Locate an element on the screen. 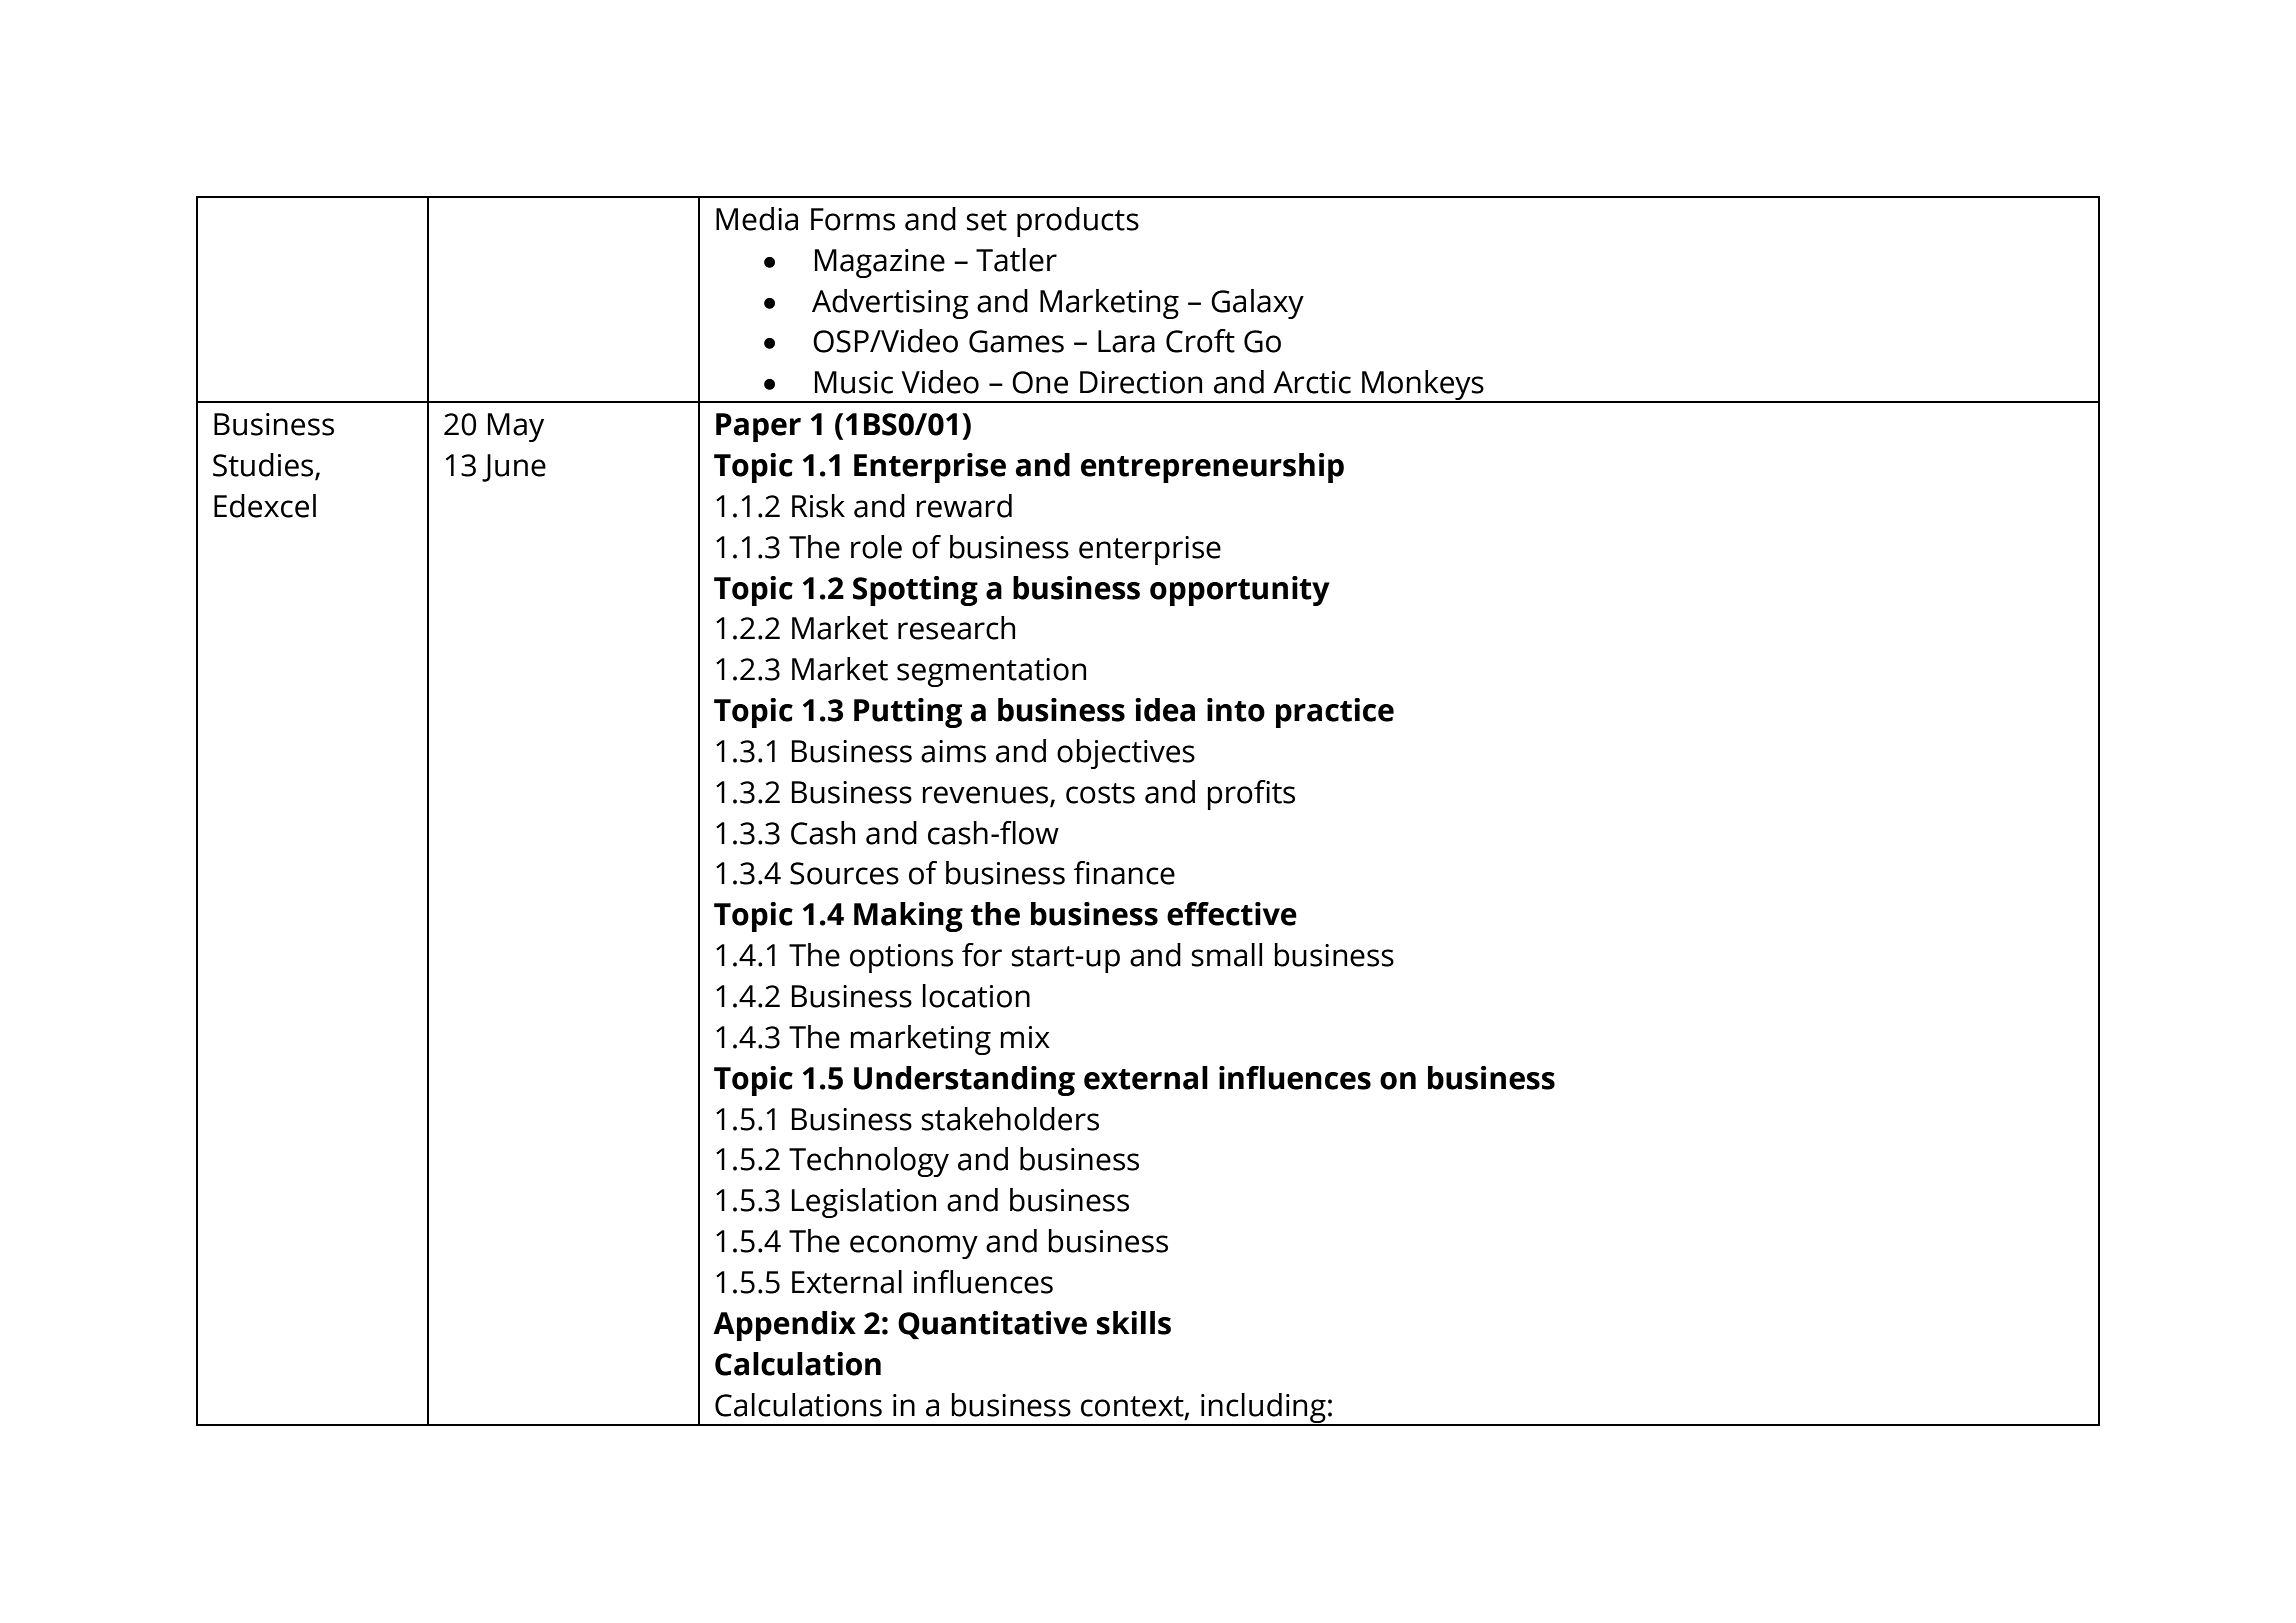 The width and height of the screenshot is (2296, 1623). Media is located at coordinates (757, 219).
